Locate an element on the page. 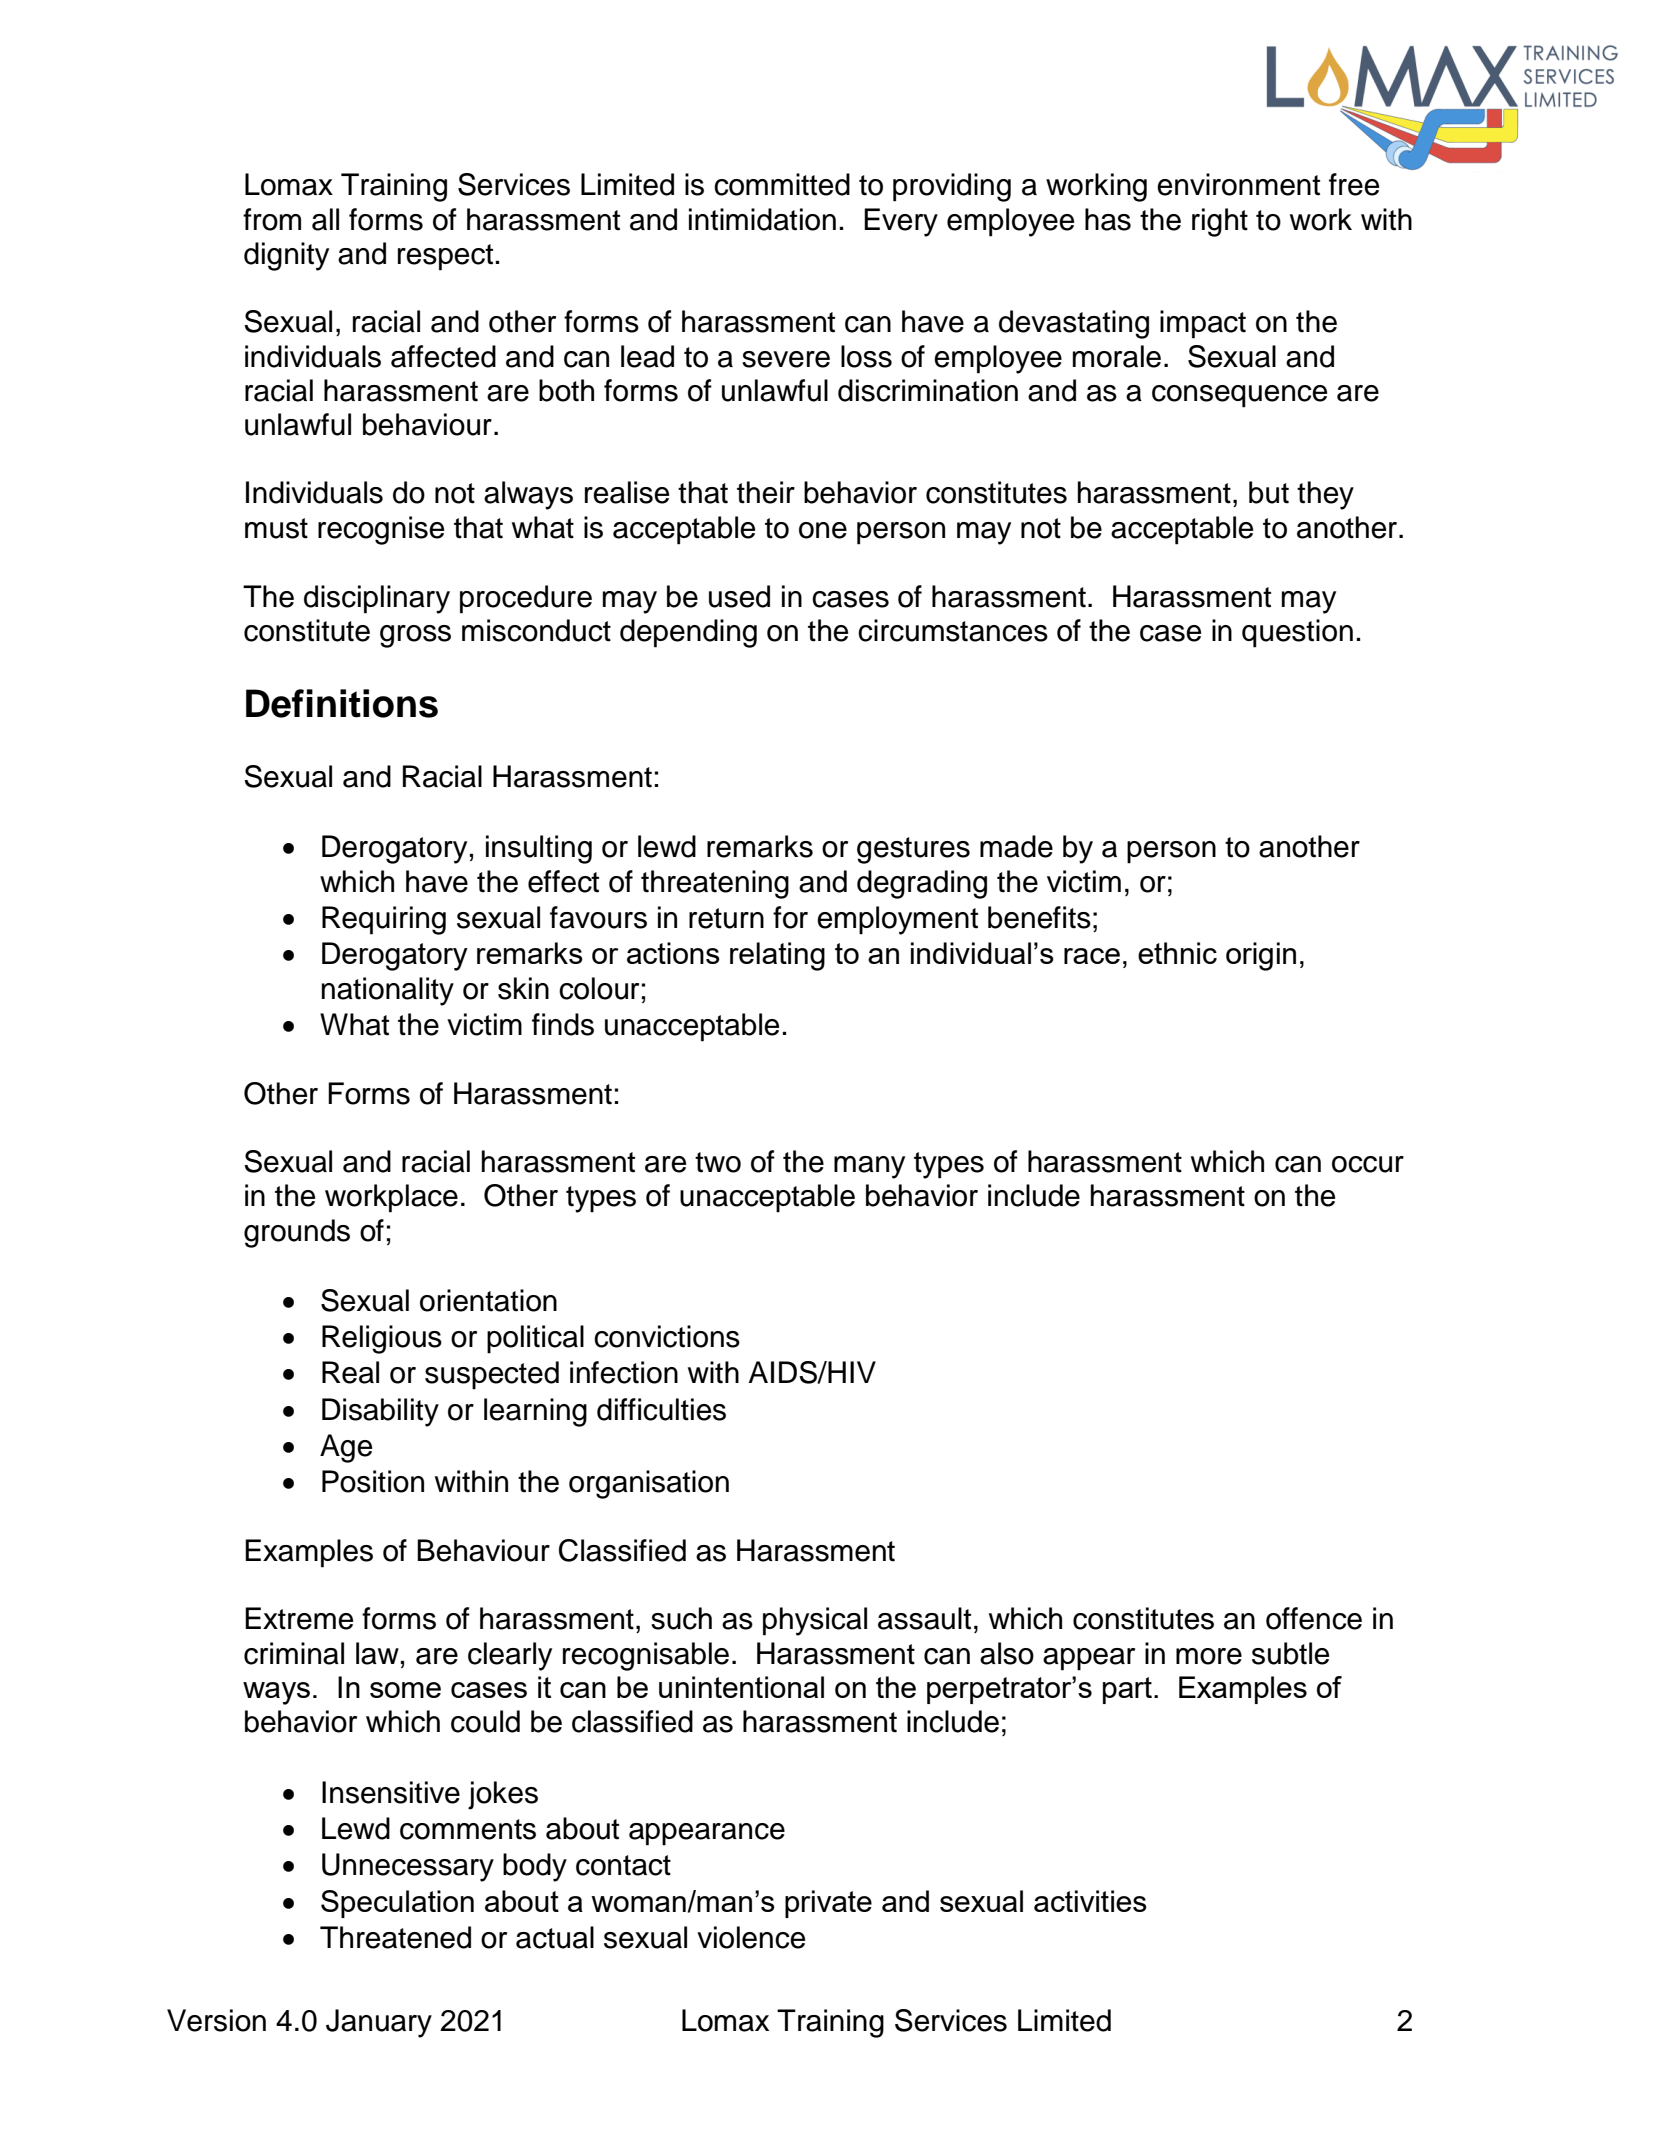  difficulties is located at coordinates (661, 1409).
